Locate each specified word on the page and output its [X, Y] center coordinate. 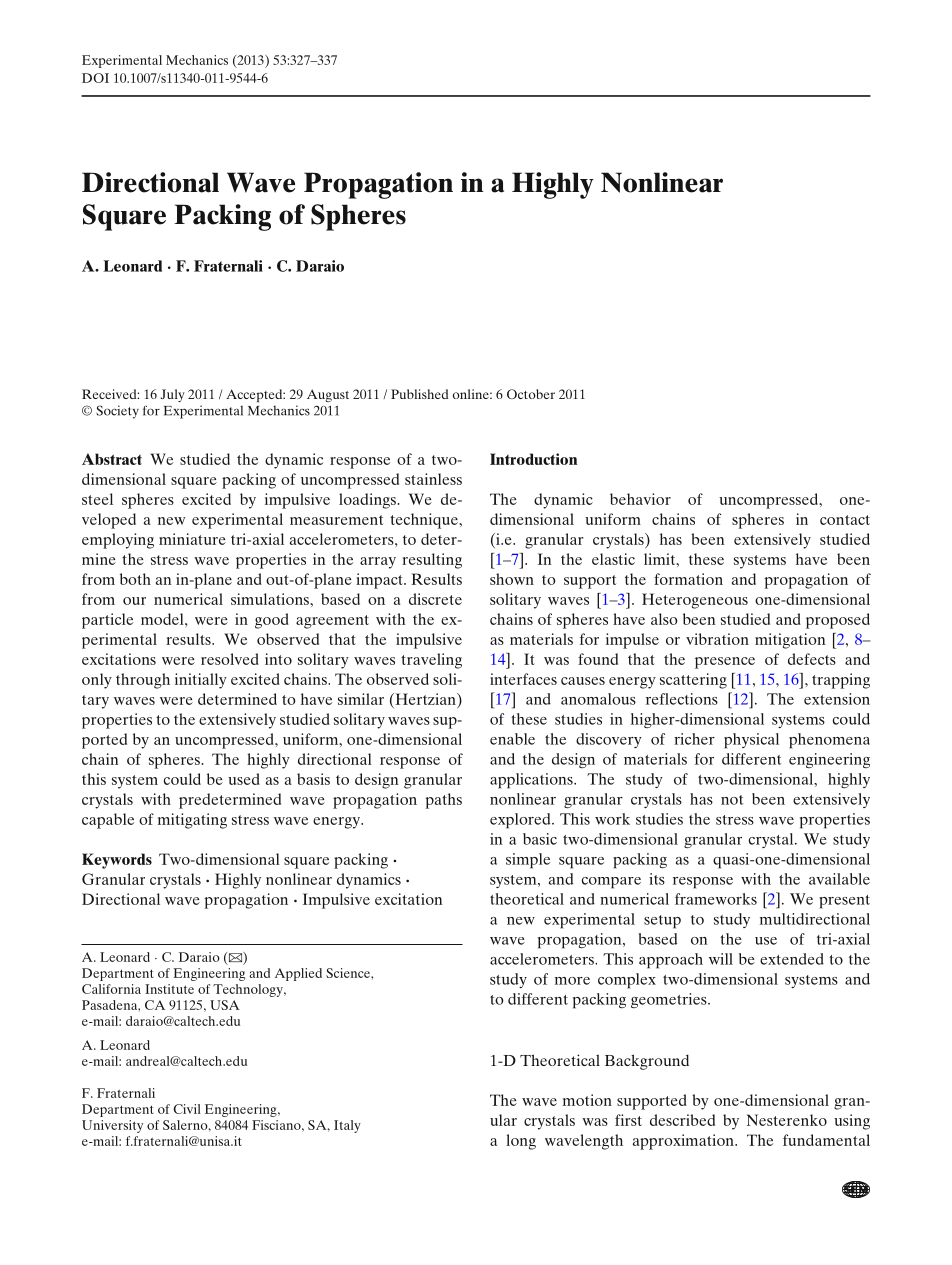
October [531, 394]
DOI [95, 78]
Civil [187, 1109]
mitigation [790, 641]
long [521, 1142]
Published [419, 394]
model [163, 619]
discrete [435, 599]
